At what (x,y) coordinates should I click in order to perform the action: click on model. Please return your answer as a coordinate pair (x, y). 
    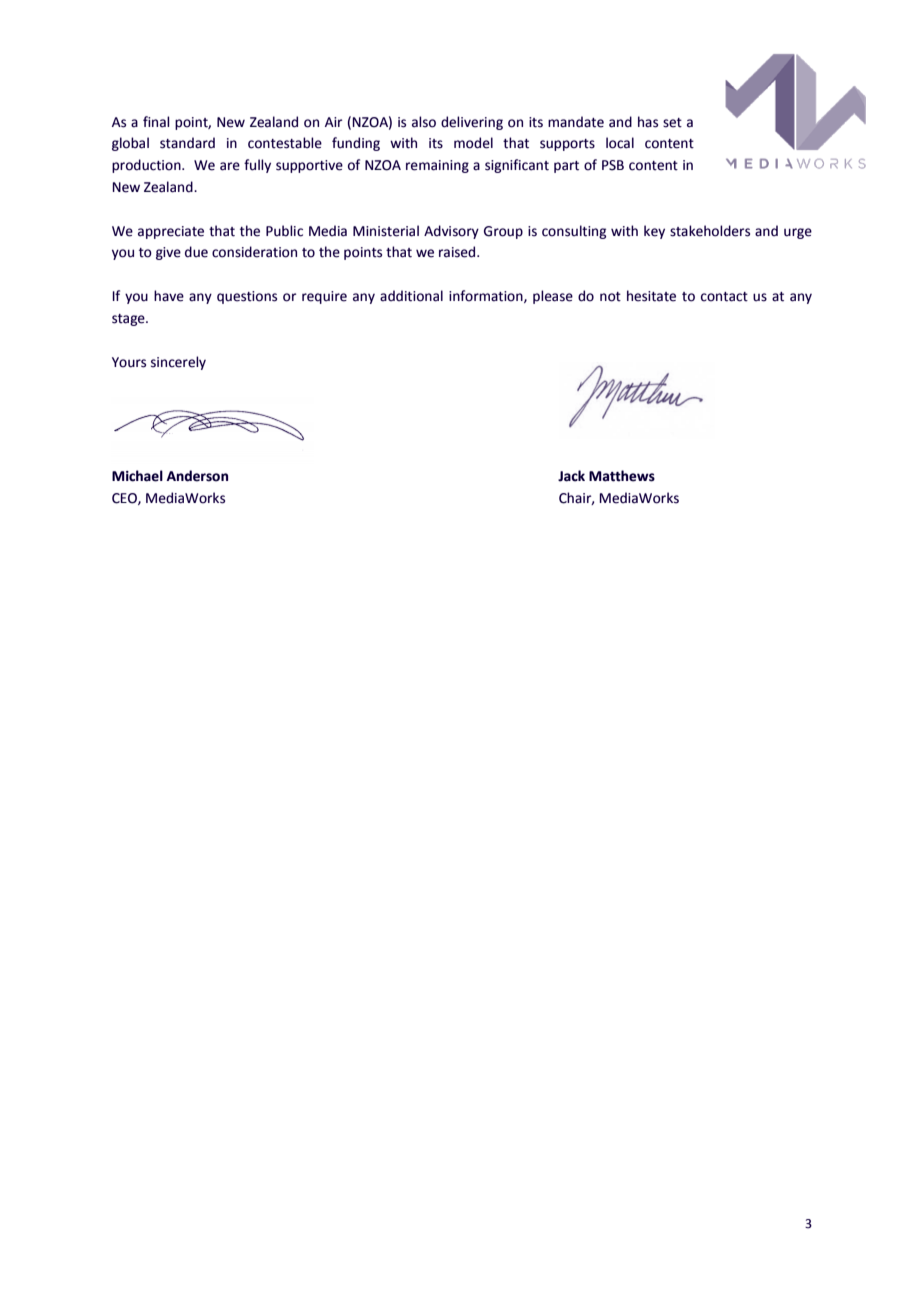
    Looking at the image, I should click on (473, 143).
